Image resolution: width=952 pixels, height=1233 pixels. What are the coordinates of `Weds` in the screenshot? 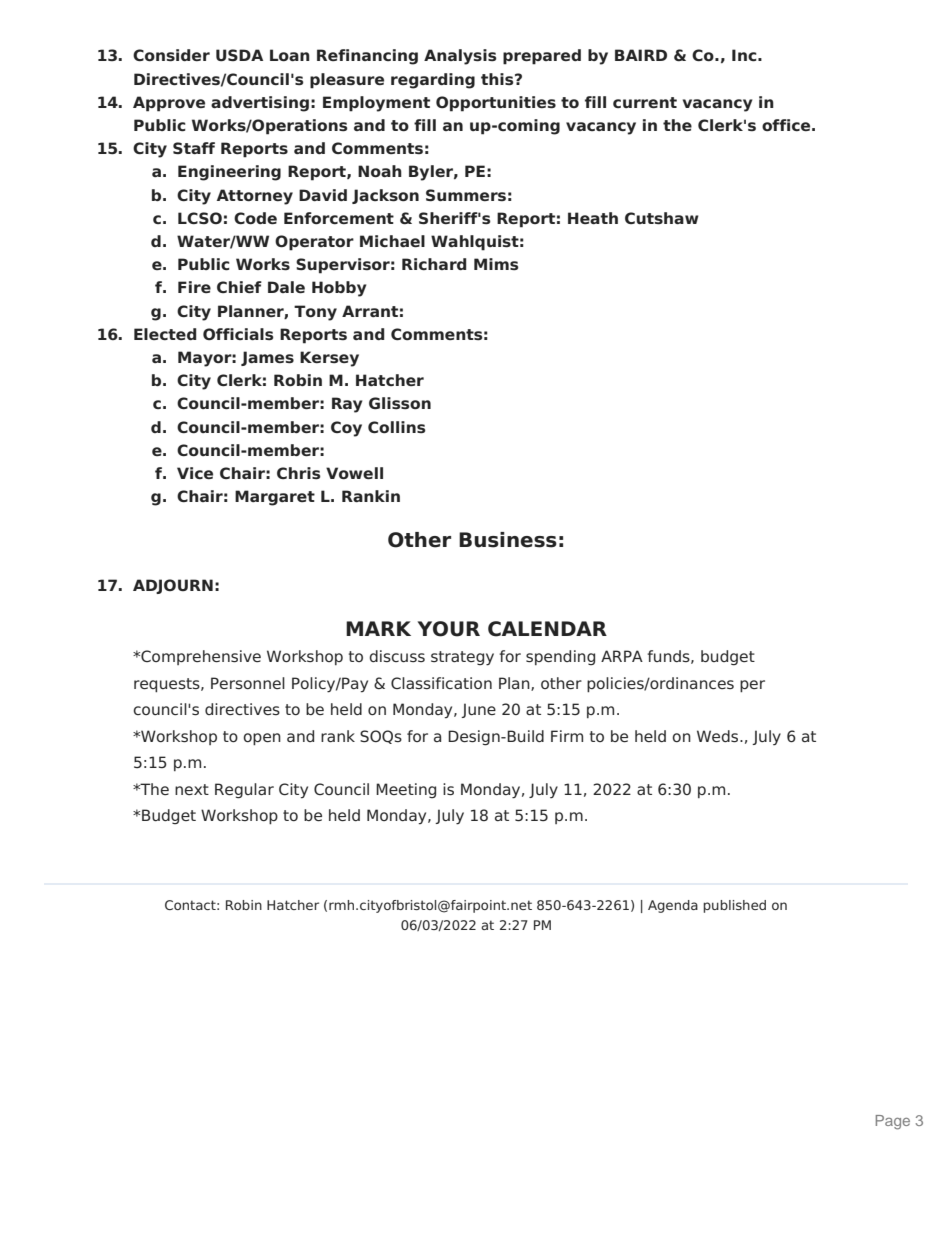 It's located at (719, 736).
